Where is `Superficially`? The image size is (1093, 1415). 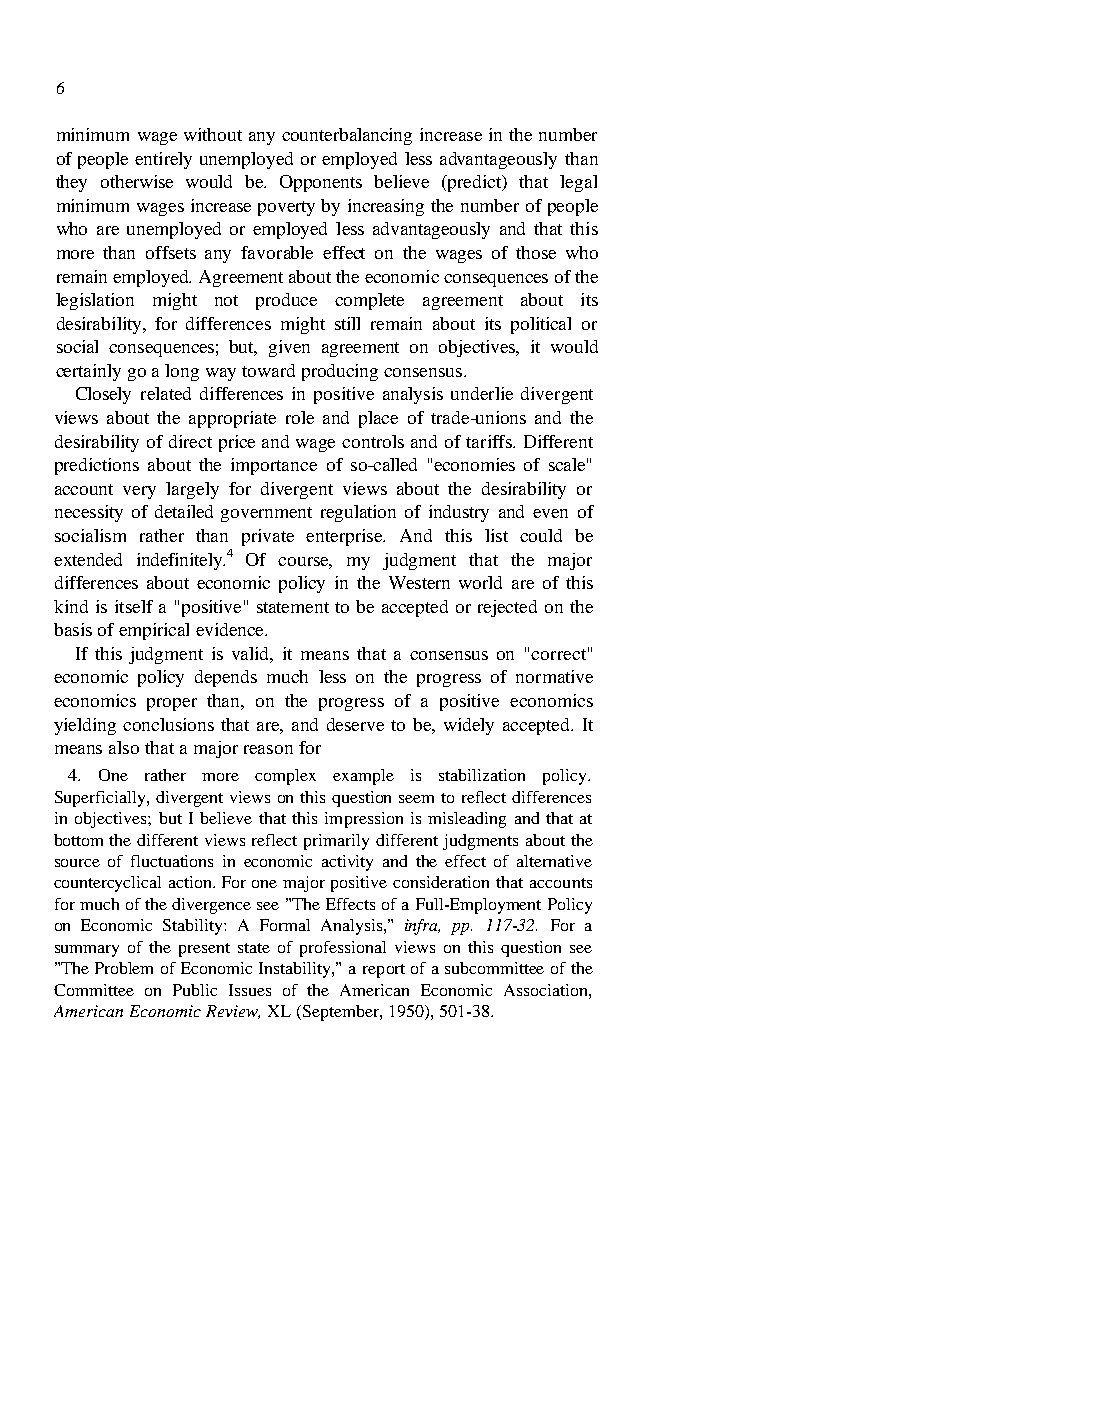
Superficially is located at coordinates (101, 799).
